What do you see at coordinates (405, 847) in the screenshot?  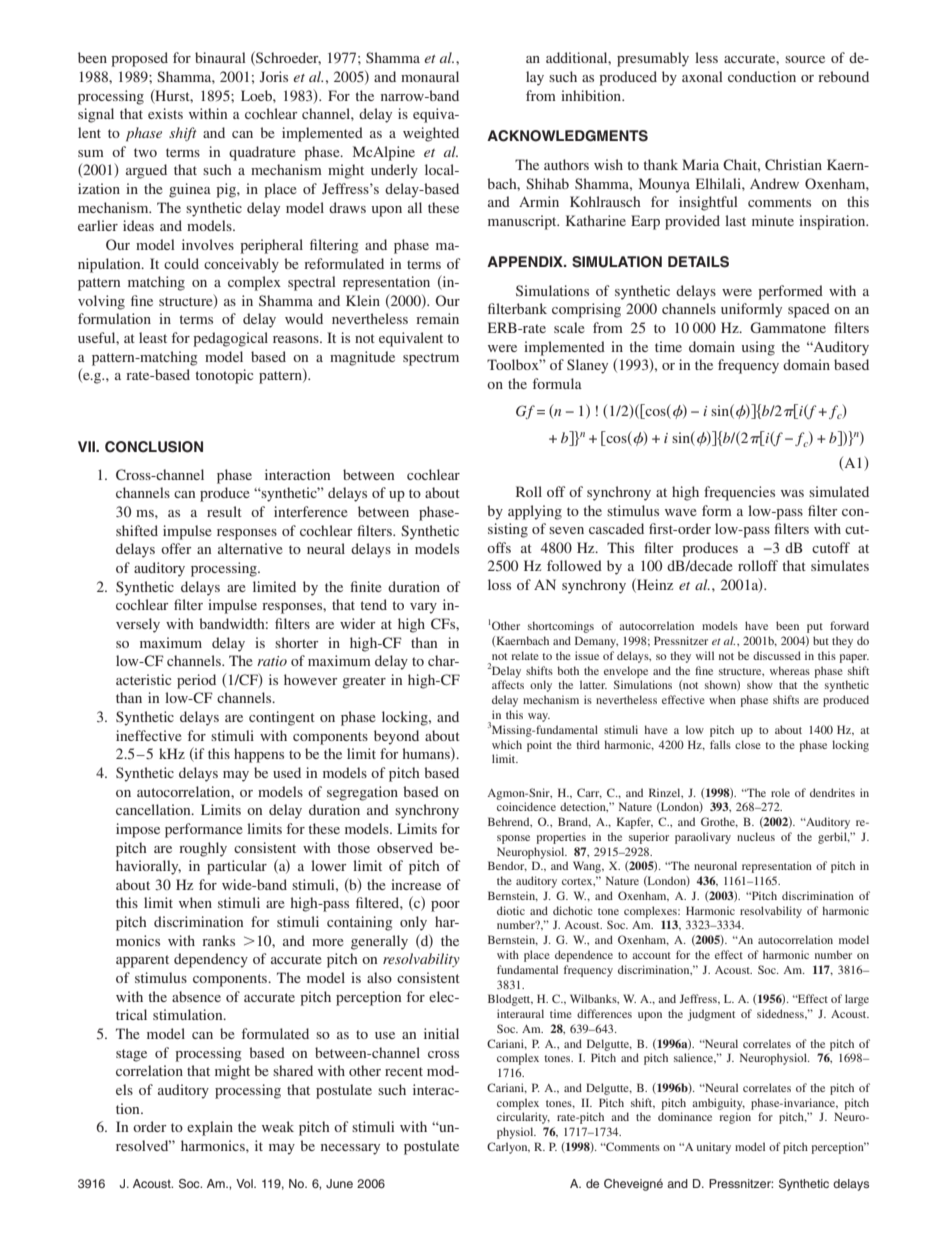 I see `observed` at bounding box center [405, 847].
